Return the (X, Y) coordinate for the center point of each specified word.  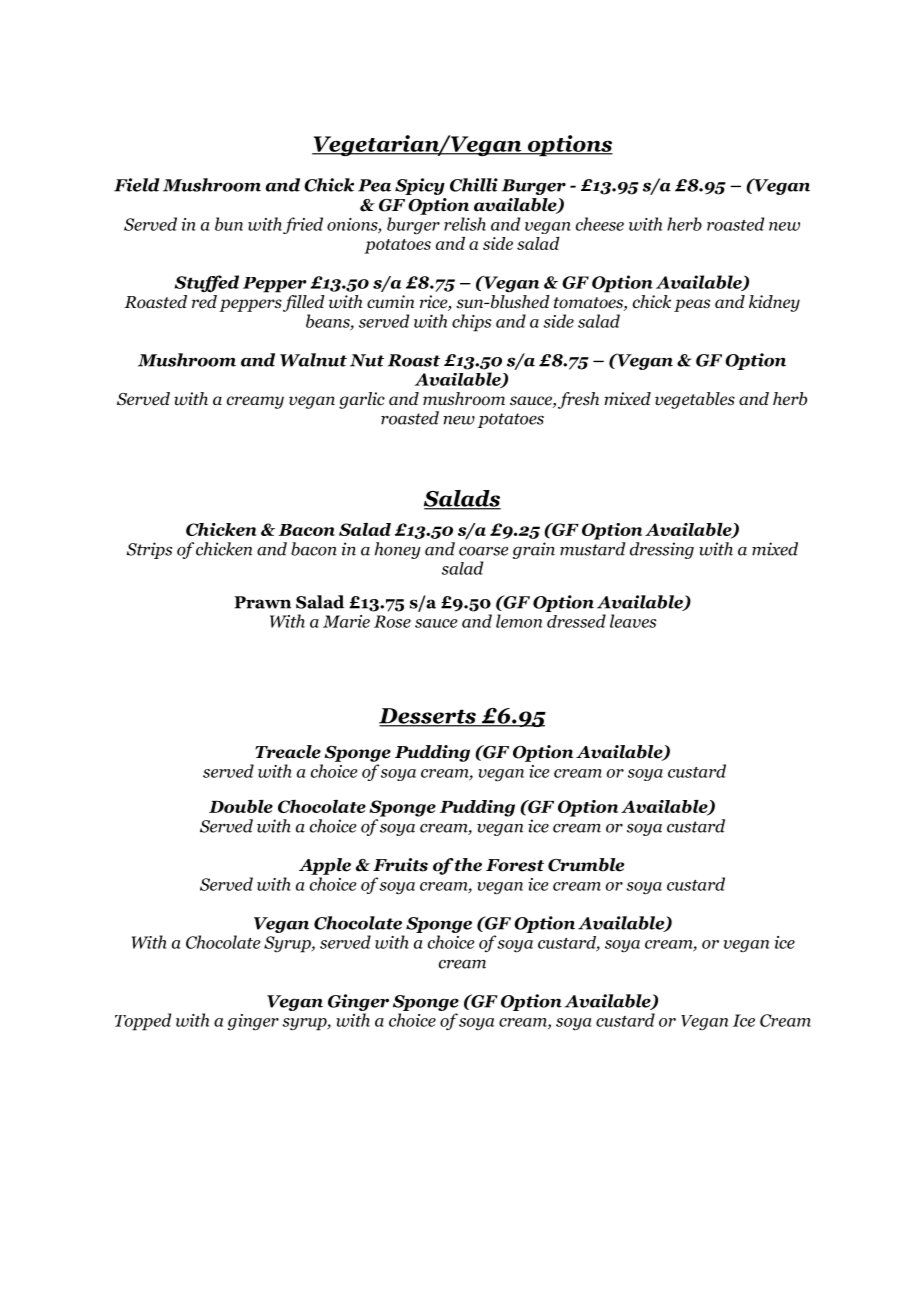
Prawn (262, 602)
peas (692, 305)
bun (229, 224)
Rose (392, 621)
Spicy (420, 186)
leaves (633, 621)
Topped (143, 1022)
